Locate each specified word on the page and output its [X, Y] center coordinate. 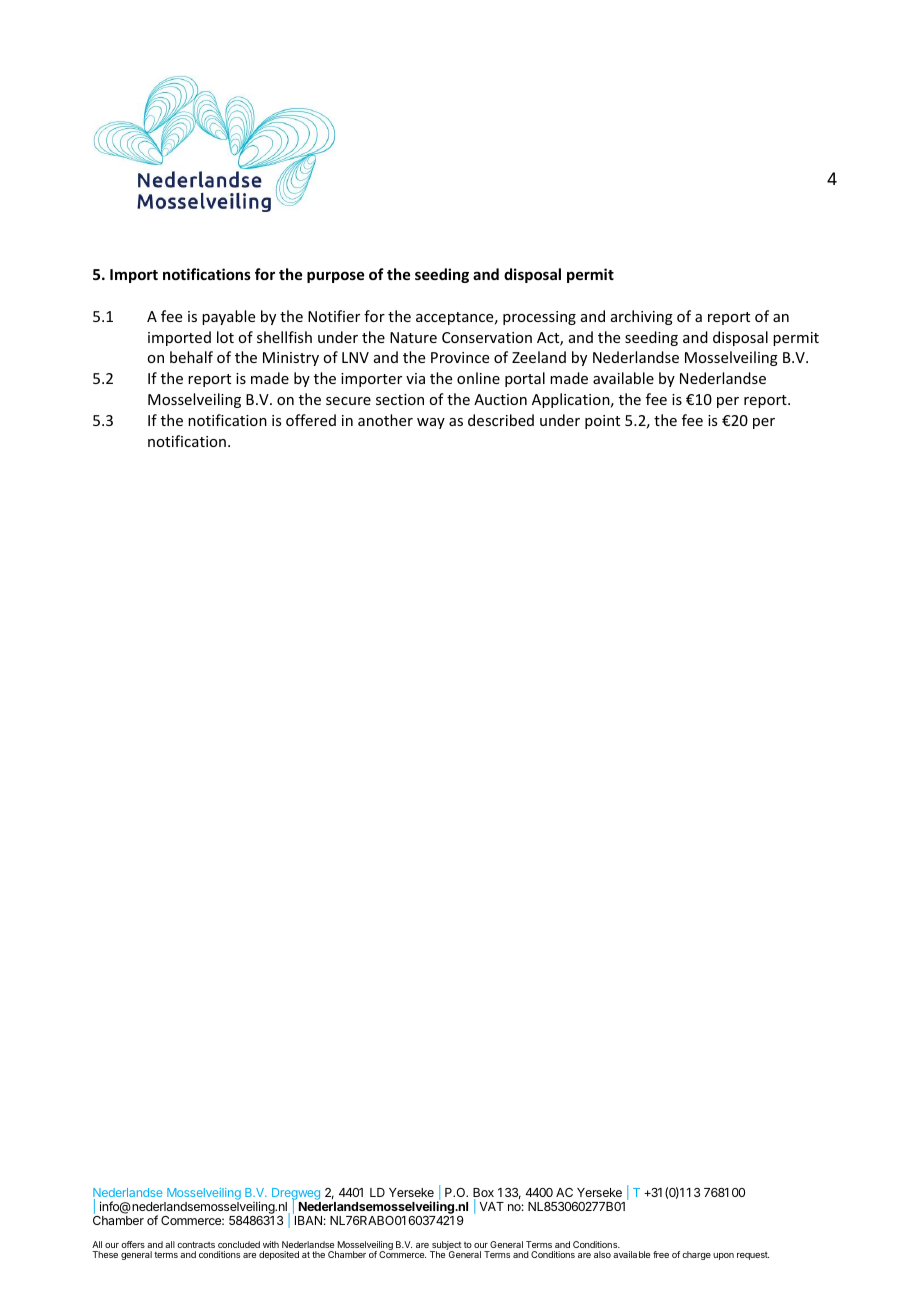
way [431, 423]
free [661, 1254]
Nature [413, 337]
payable [228, 317]
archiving [642, 317]
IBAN [308, 1220]
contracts [196, 1244]
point [602, 422]
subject [446, 1247]
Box [483, 1194]
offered [311, 420]
